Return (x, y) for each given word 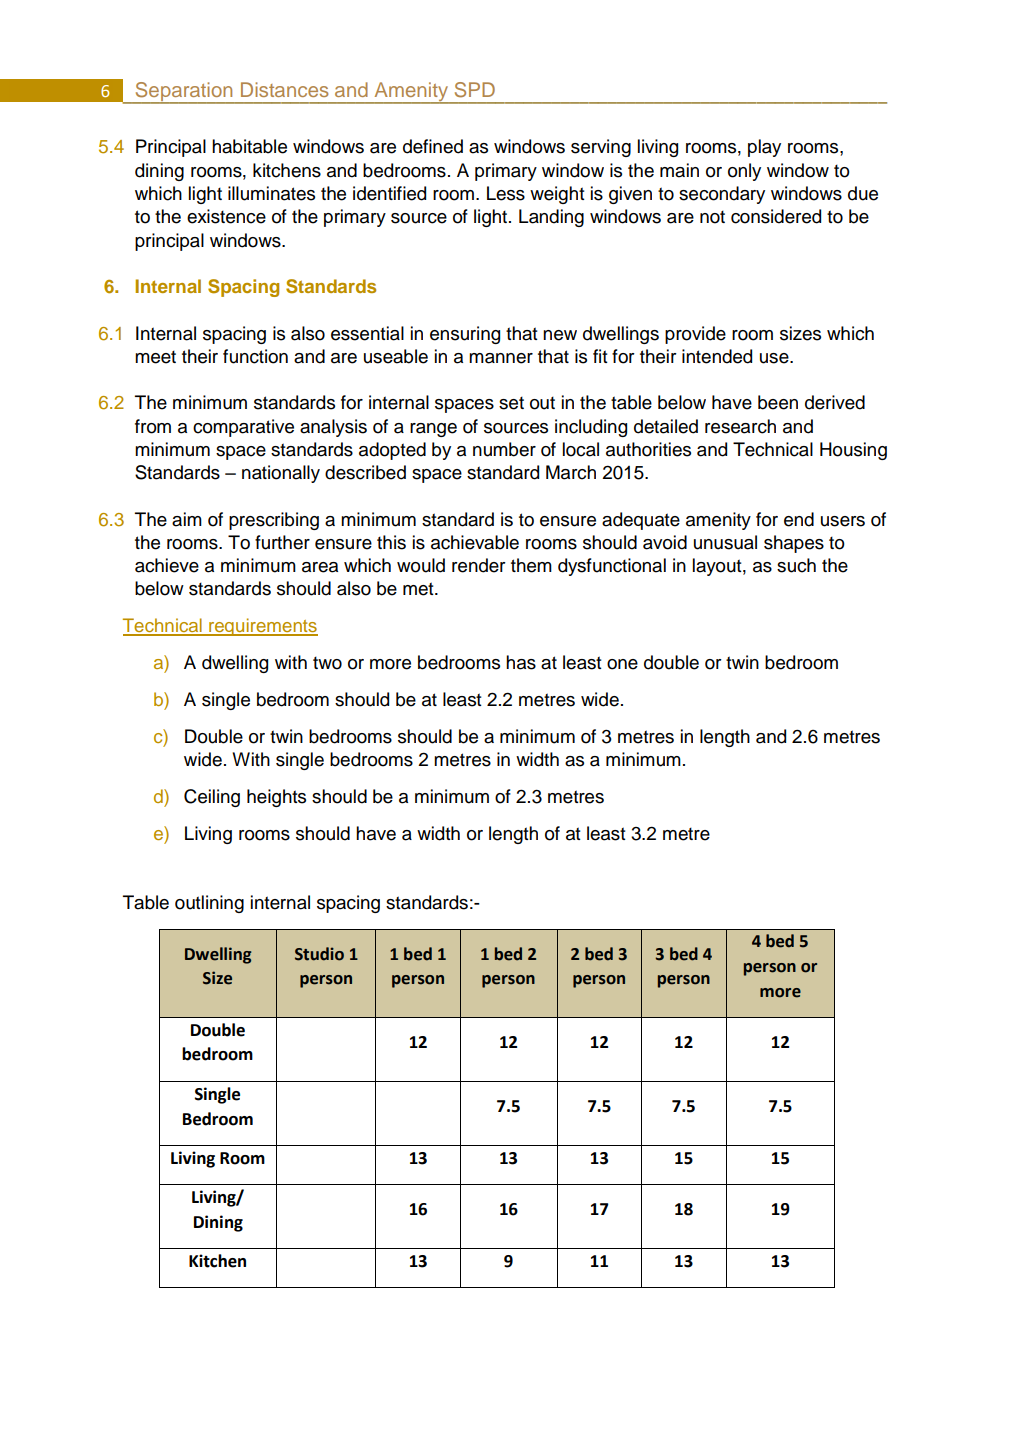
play (764, 148)
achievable (475, 542)
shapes (794, 544)
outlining (209, 904)
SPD (475, 90)
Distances (284, 89)
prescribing (274, 521)
